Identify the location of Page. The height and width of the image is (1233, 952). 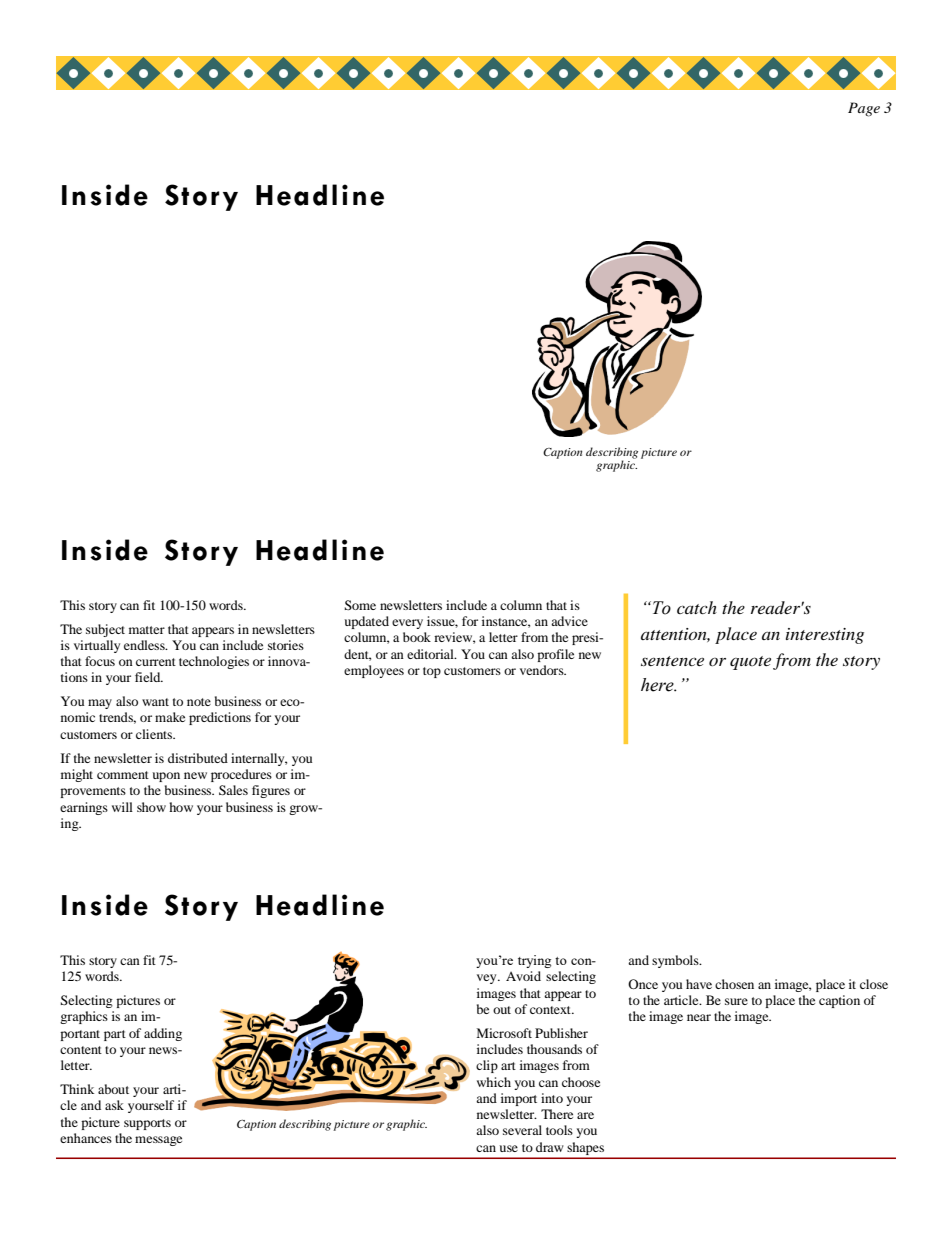
(864, 109).
